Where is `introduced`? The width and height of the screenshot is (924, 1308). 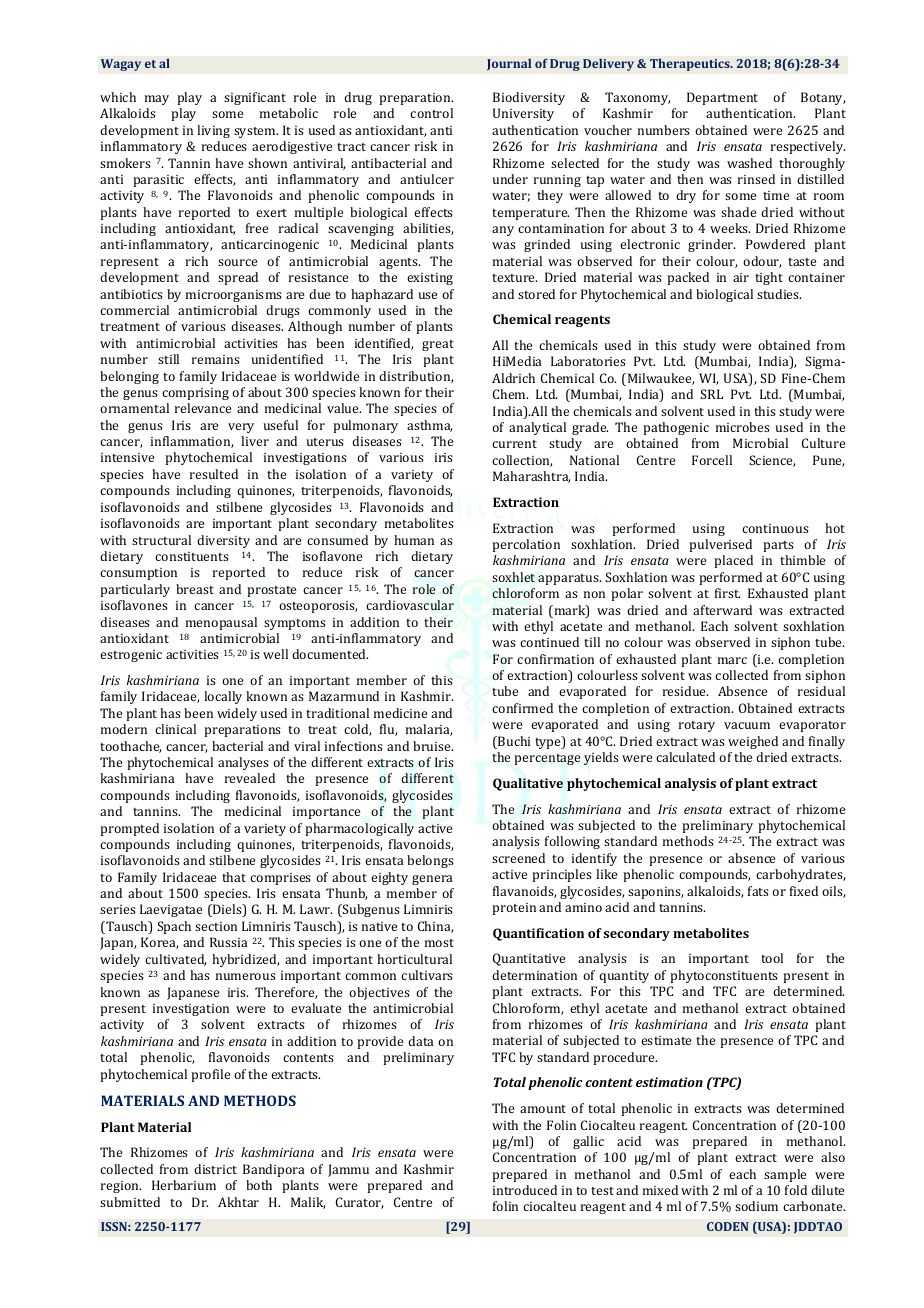 introduced is located at coordinates (525, 1190).
